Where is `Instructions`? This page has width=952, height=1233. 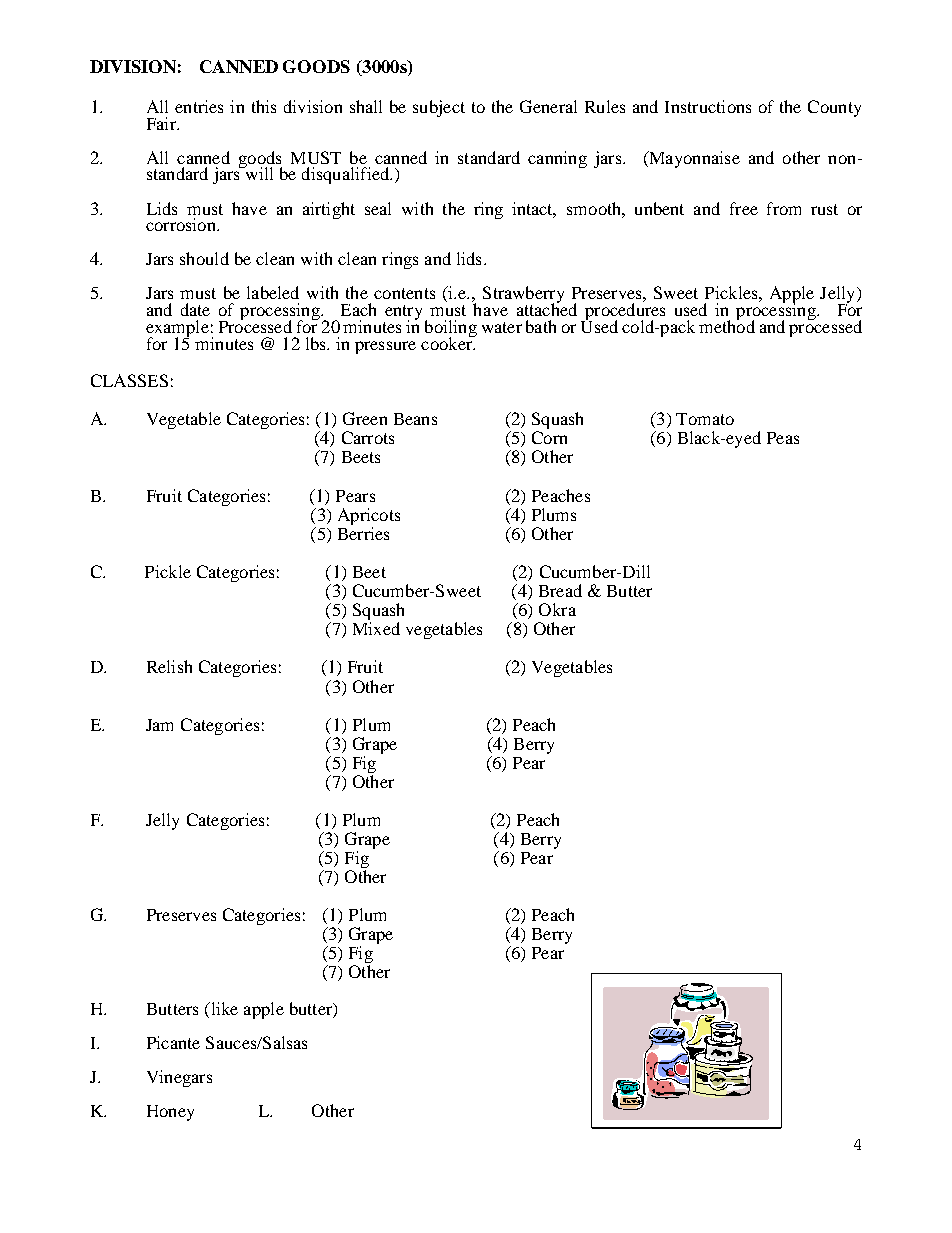
Instructions is located at coordinates (708, 106).
